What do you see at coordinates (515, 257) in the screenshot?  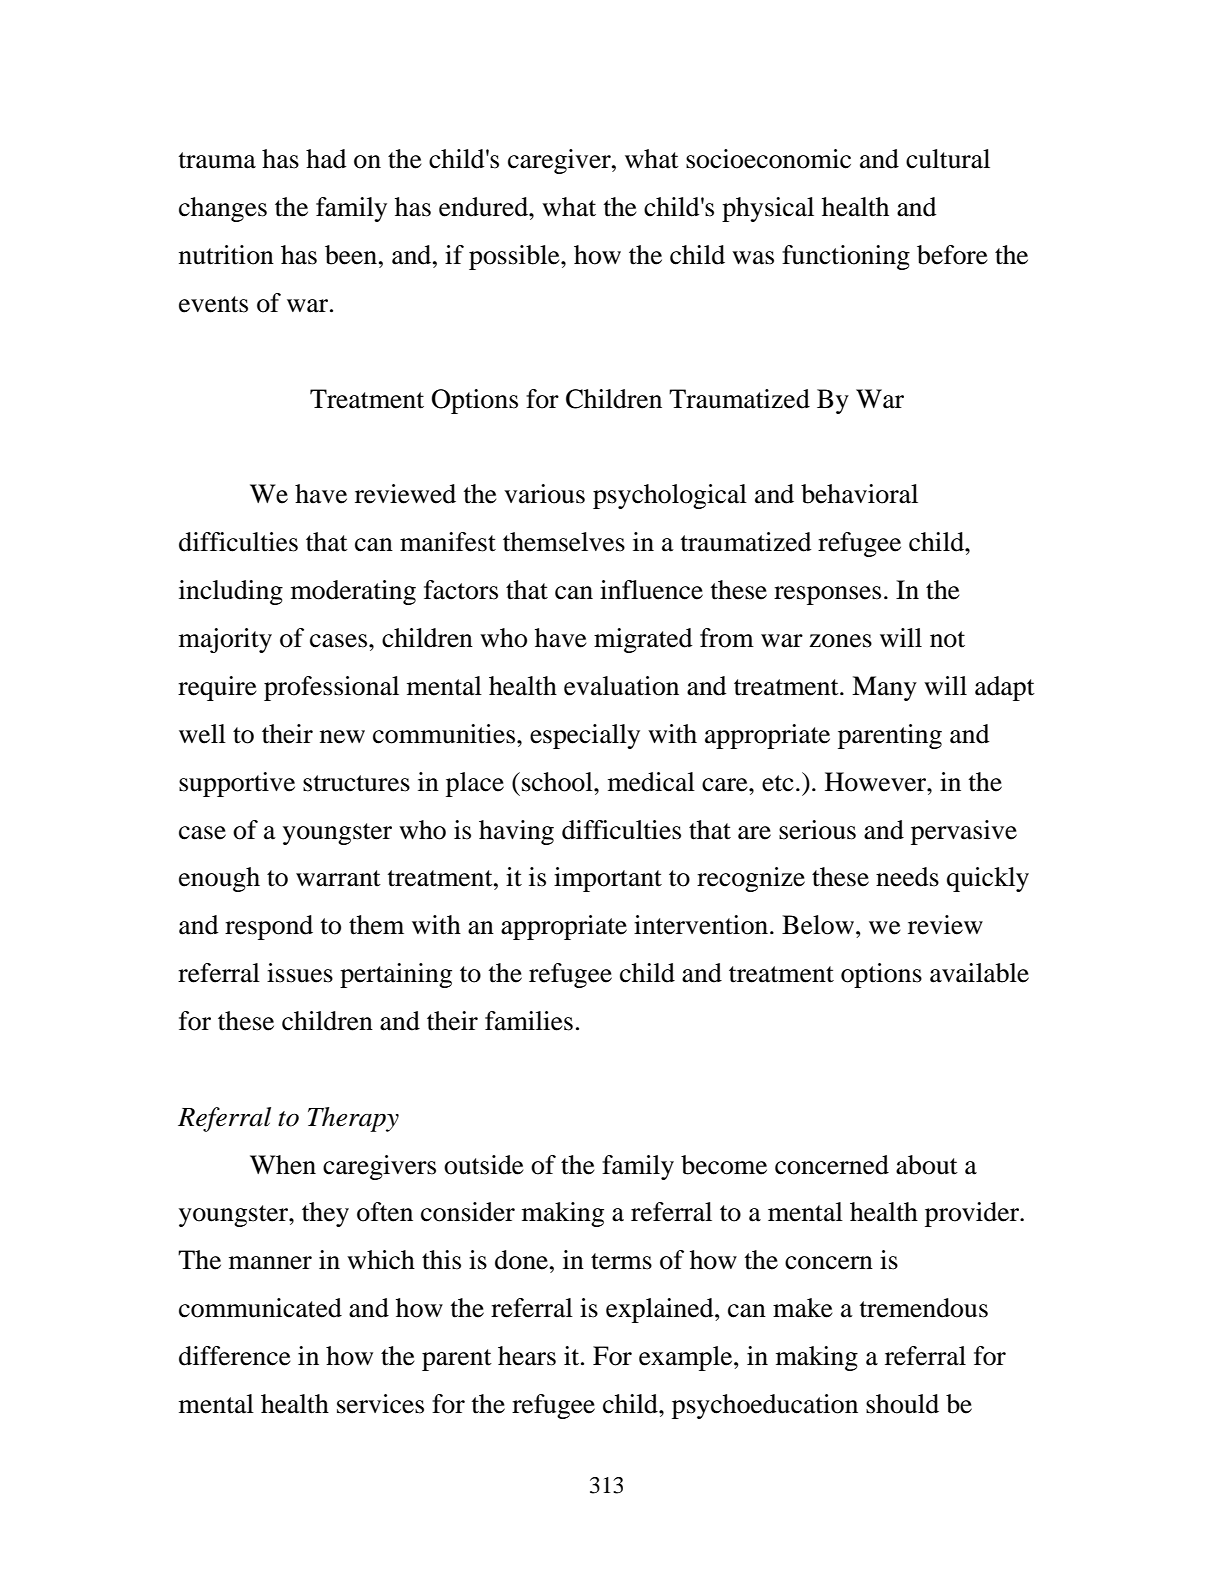 I see `possible` at bounding box center [515, 257].
